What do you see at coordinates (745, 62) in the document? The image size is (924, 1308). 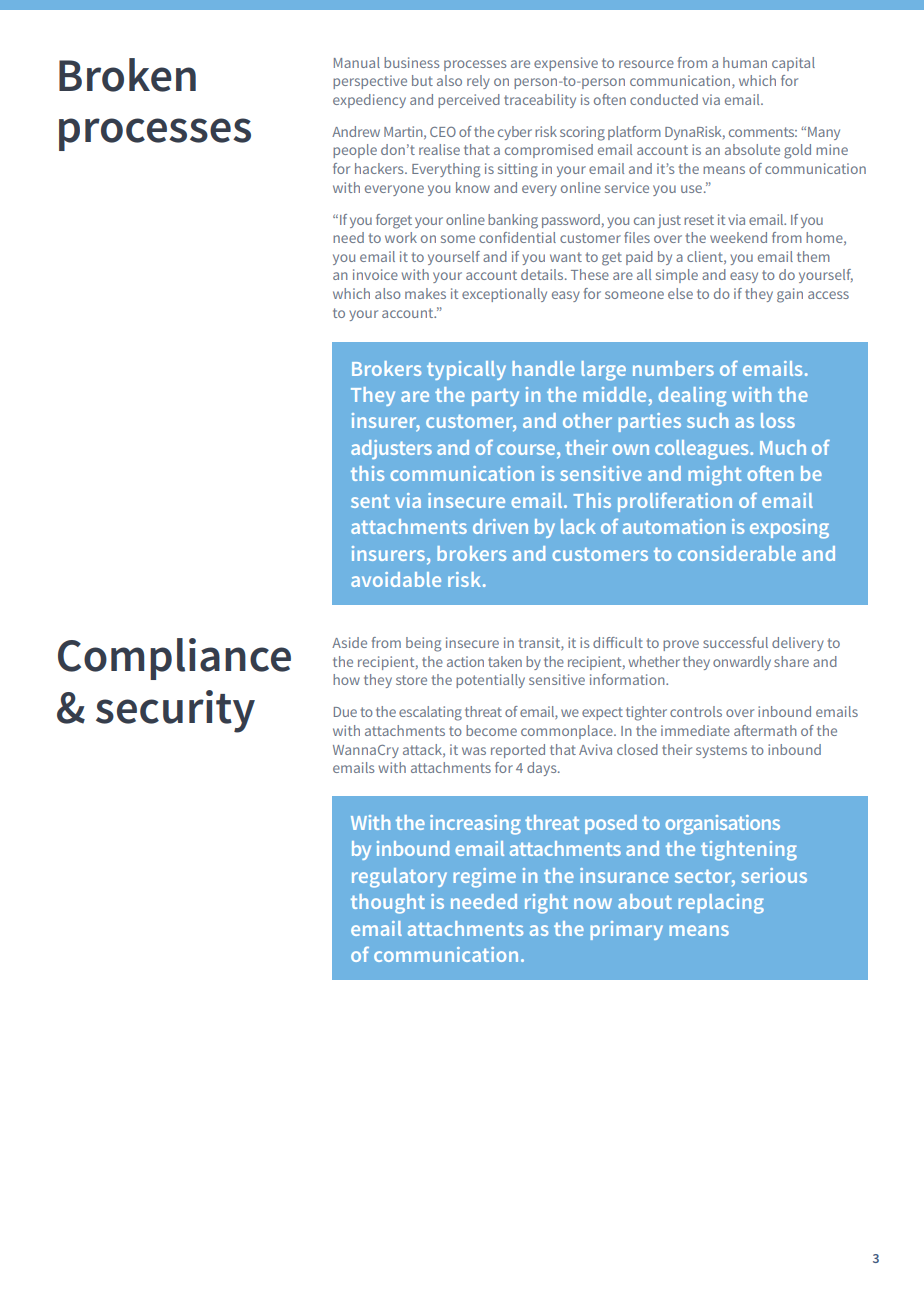 I see `human` at bounding box center [745, 62].
